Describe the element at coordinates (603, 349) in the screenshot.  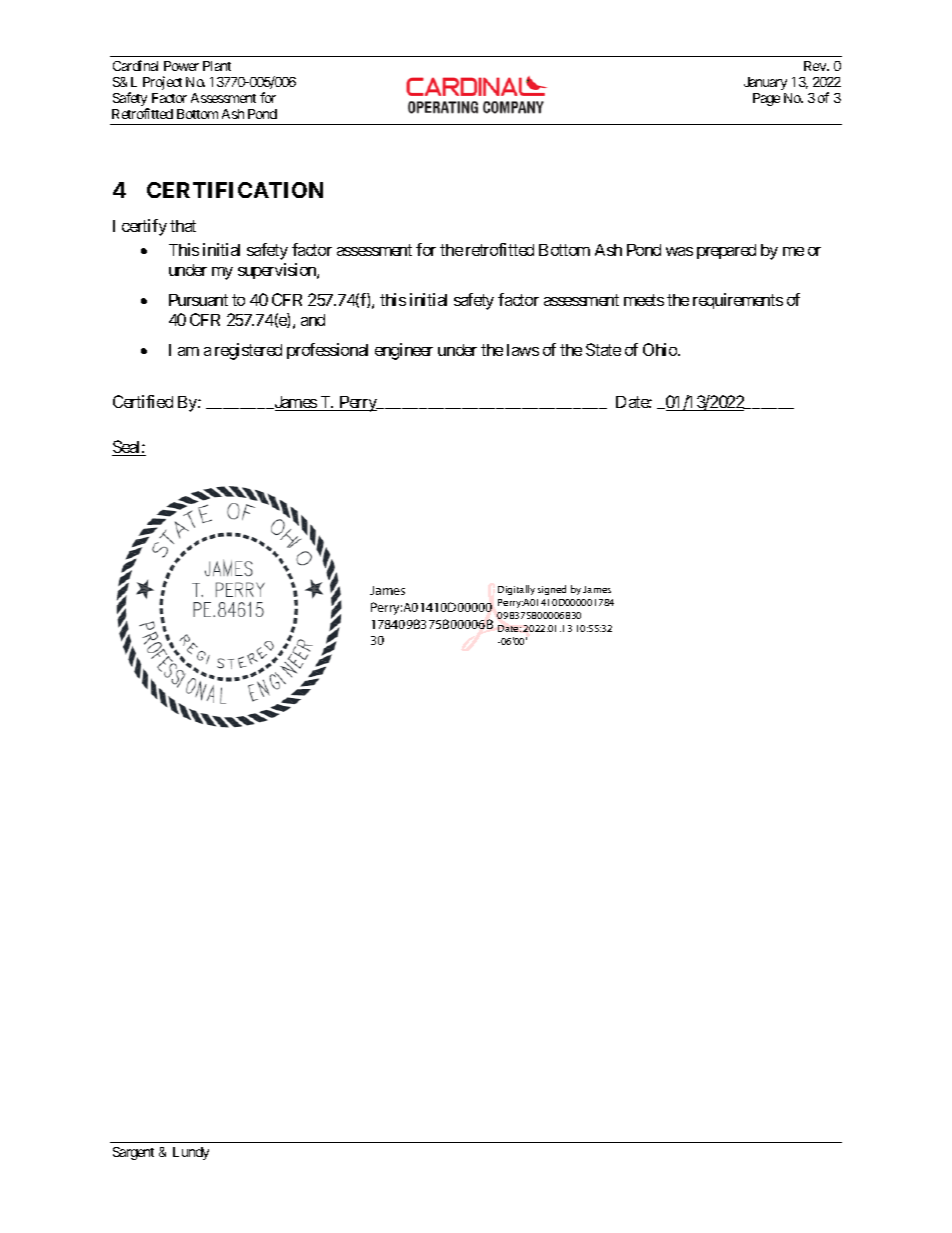
I see `State` at that location.
